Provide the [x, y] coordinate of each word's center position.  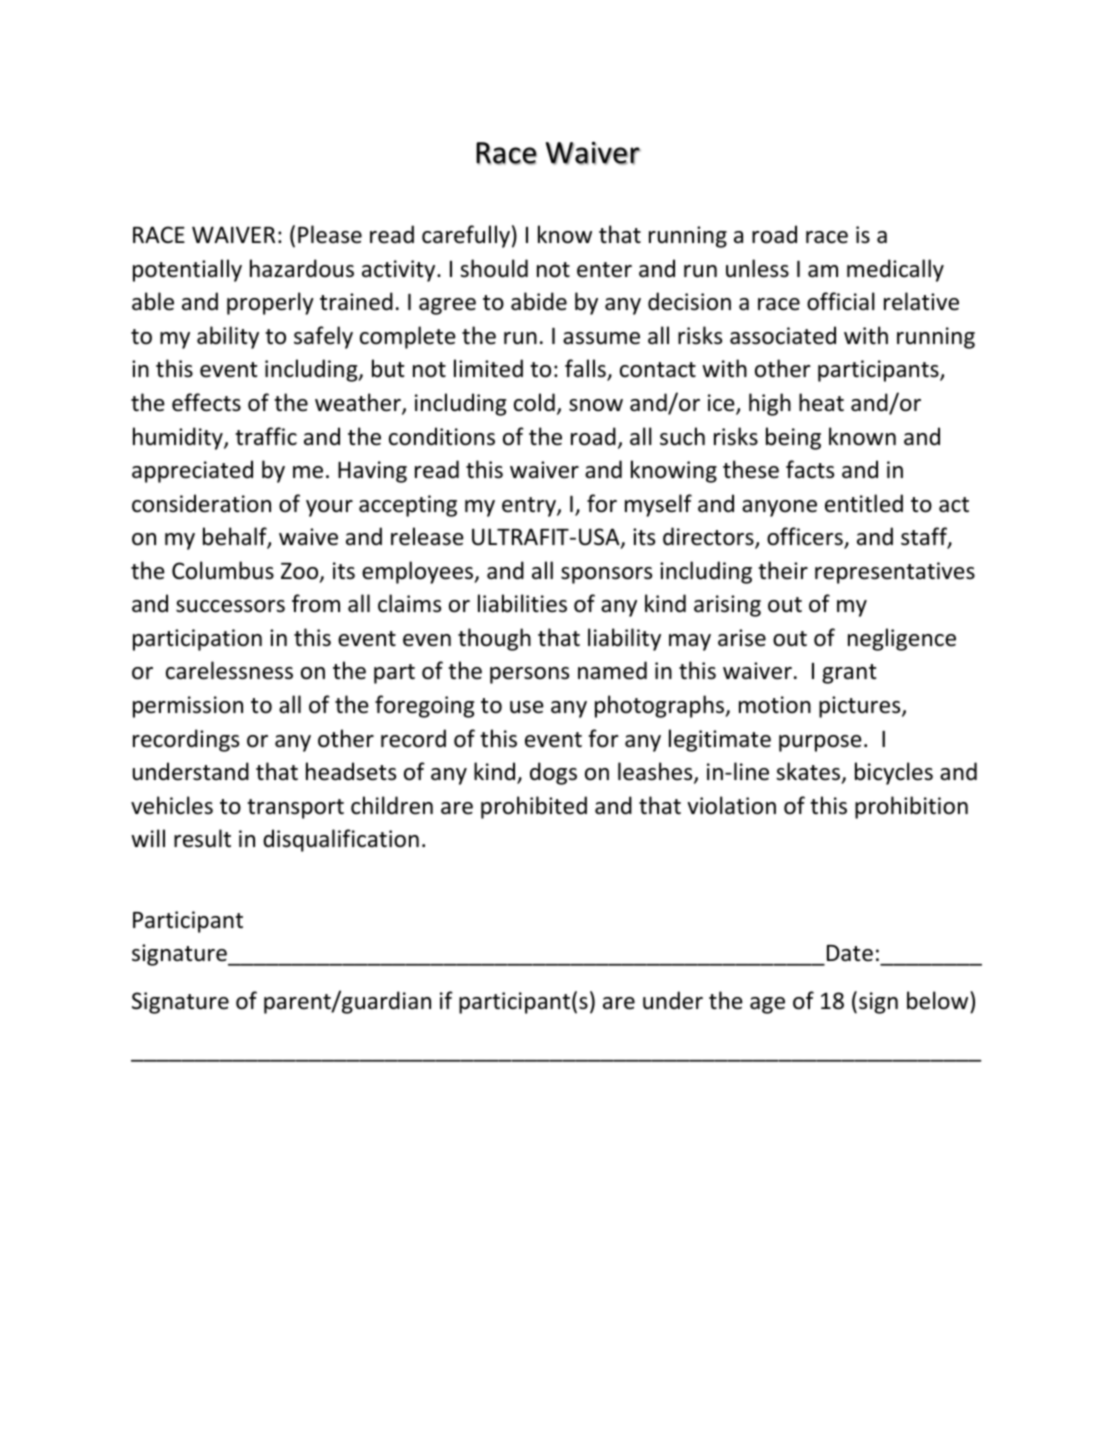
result [202, 838]
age [767, 1005]
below [939, 1002]
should [494, 268]
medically [895, 270]
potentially [187, 270]
